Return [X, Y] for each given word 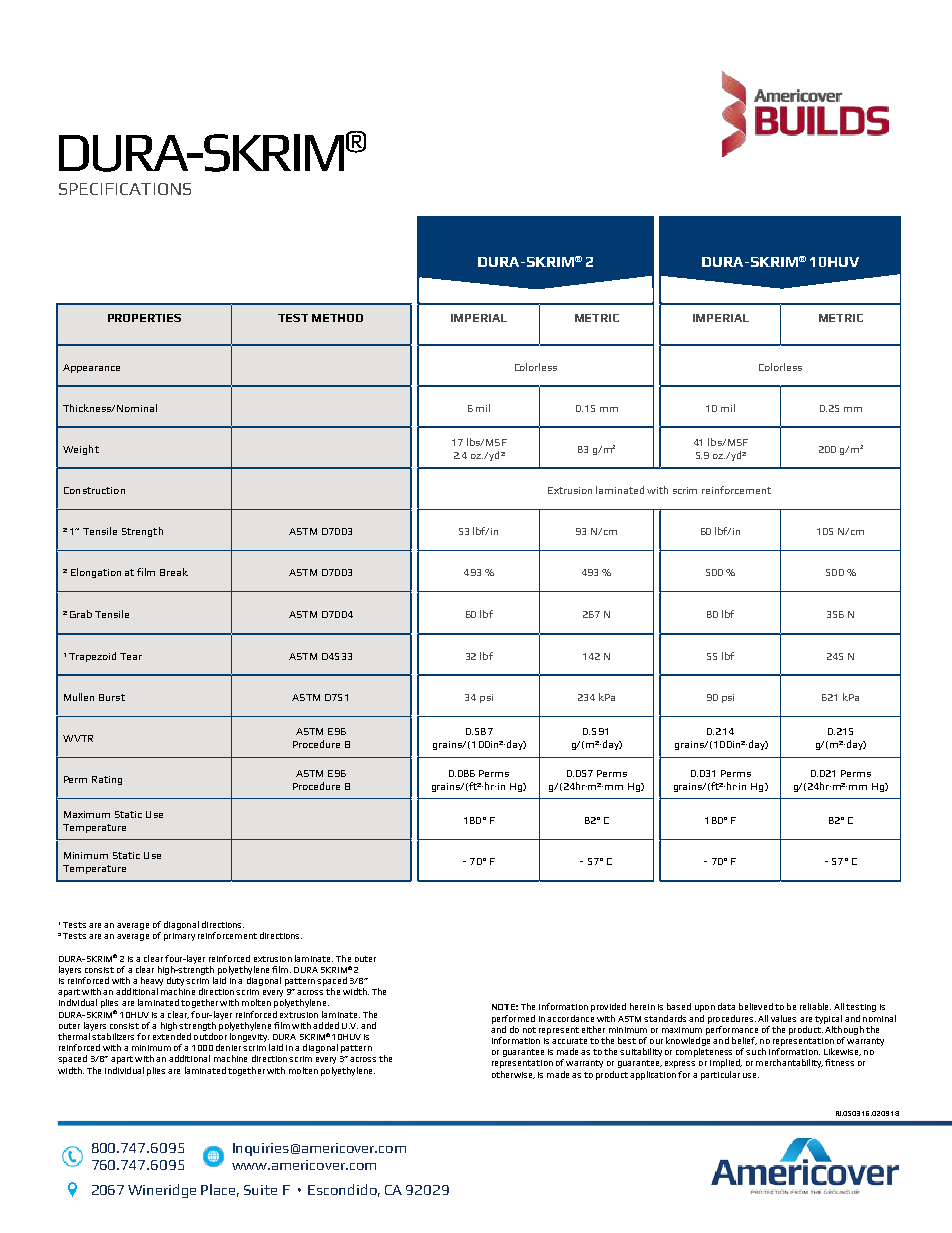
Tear [131, 656]
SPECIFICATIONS [125, 189]
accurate [569, 1041]
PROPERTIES [144, 318]
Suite [260, 1190]
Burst [112, 697]
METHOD [337, 318]
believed [756, 1006]
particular [720, 1075]
